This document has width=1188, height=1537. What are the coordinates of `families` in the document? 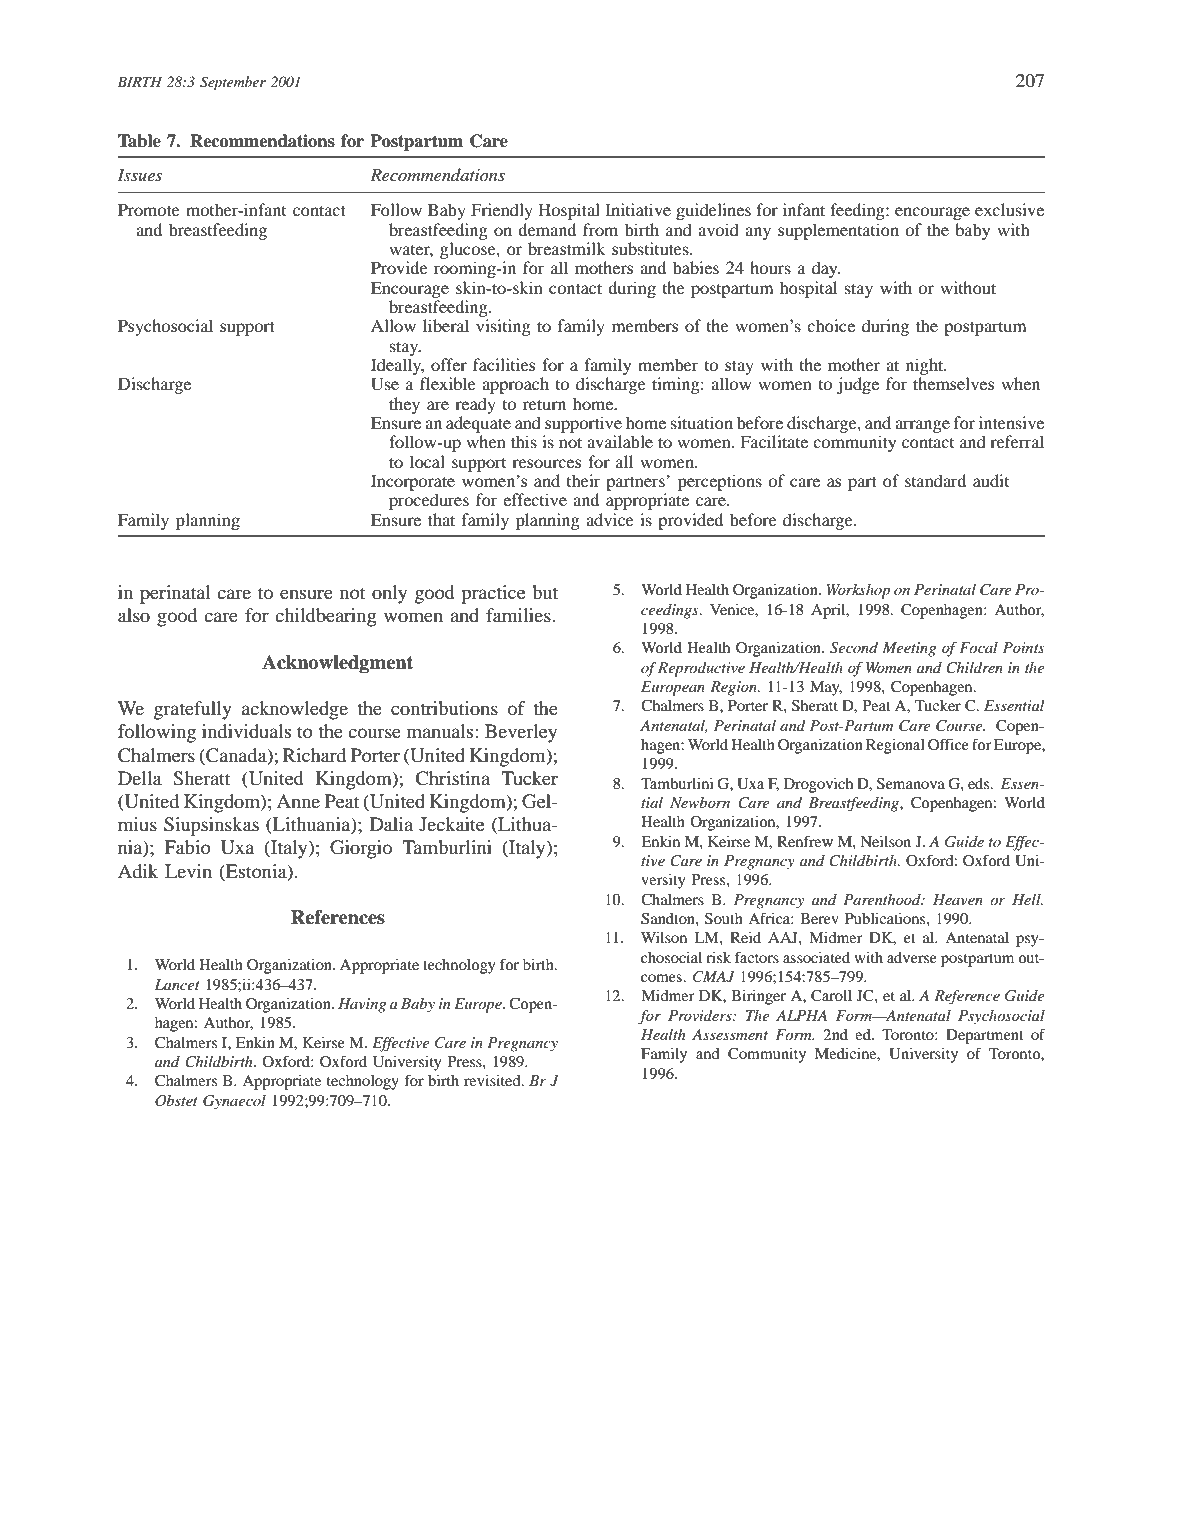 It's located at (519, 615).
